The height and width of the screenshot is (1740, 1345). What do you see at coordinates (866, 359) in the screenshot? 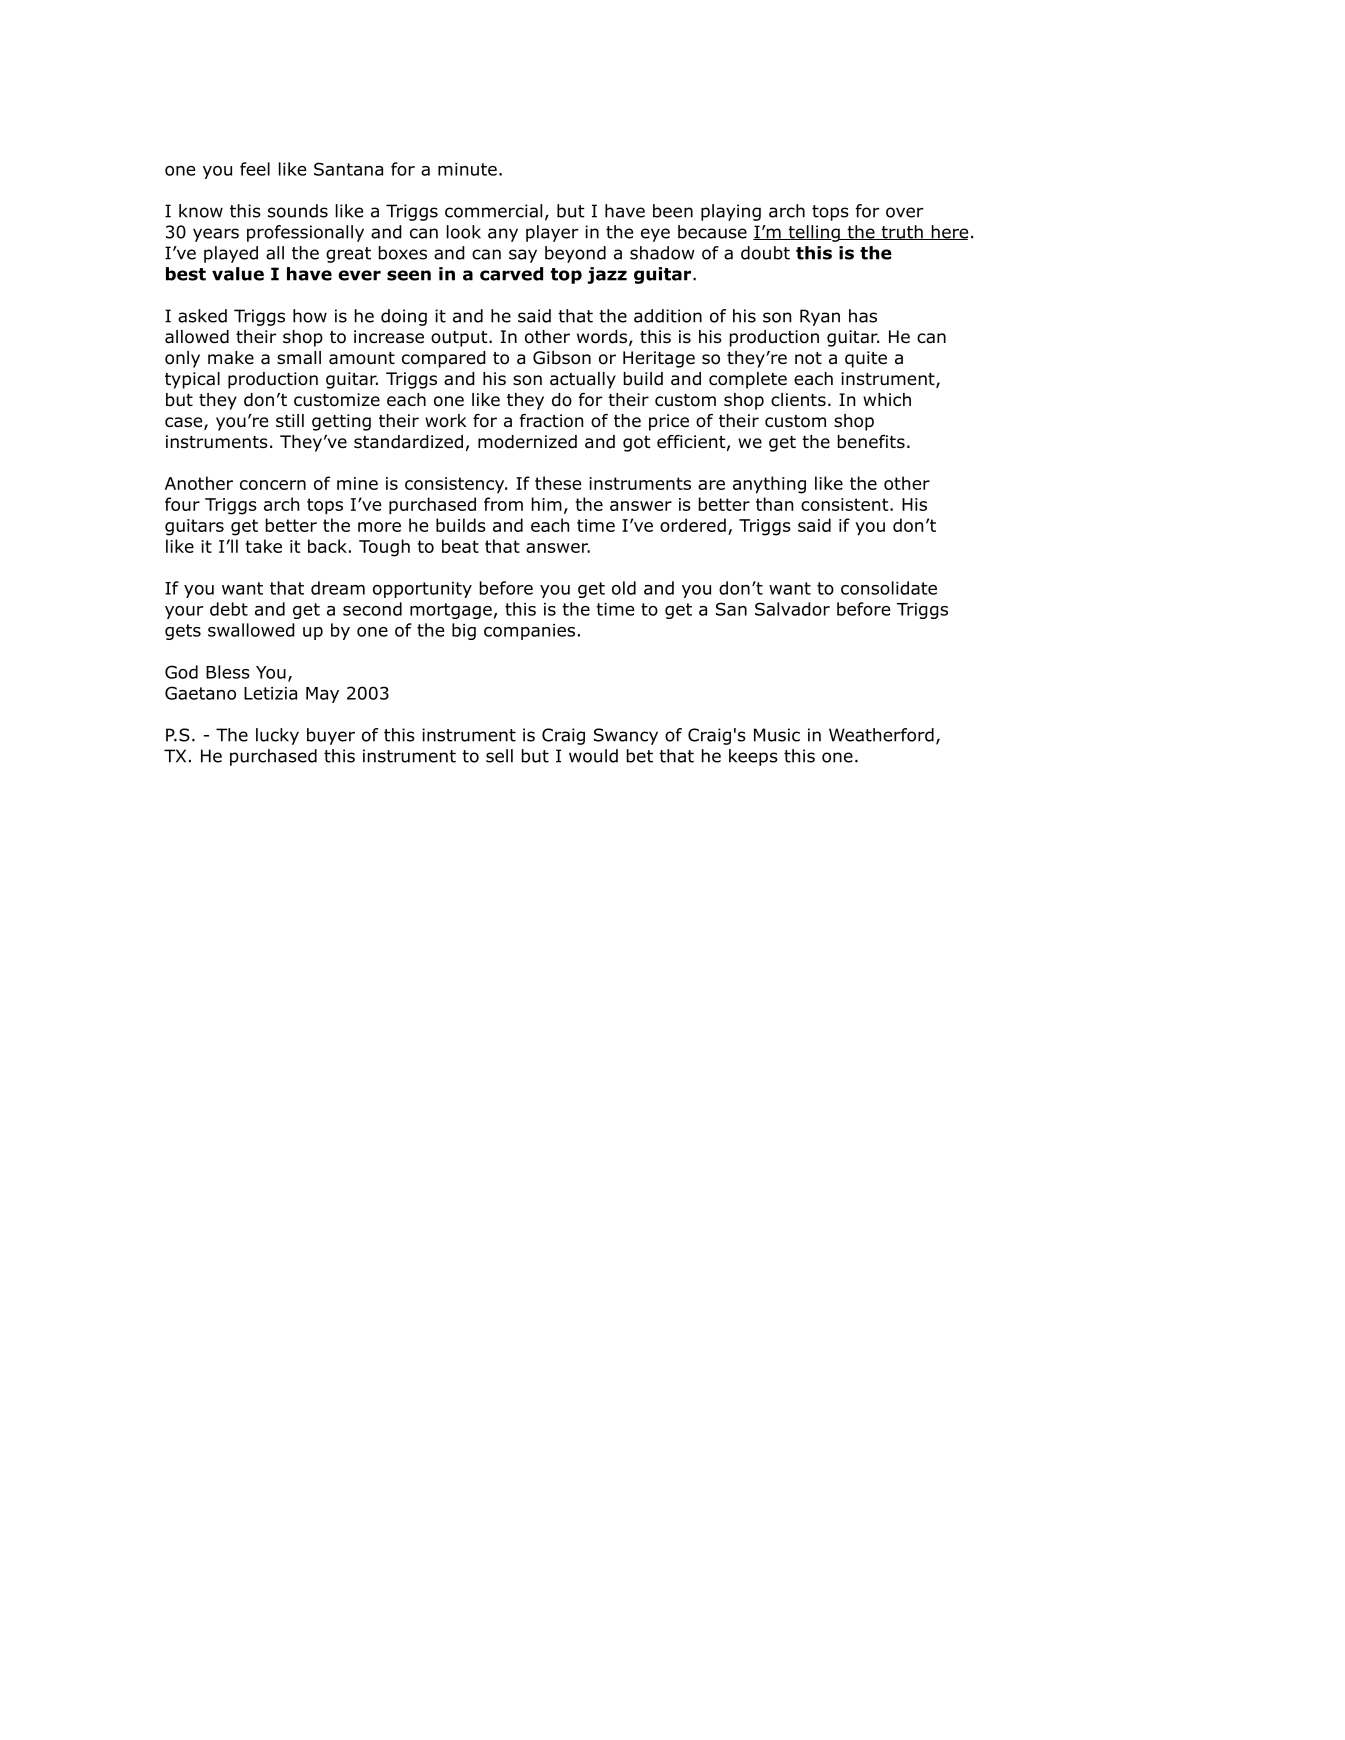
I see `quite` at bounding box center [866, 359].
